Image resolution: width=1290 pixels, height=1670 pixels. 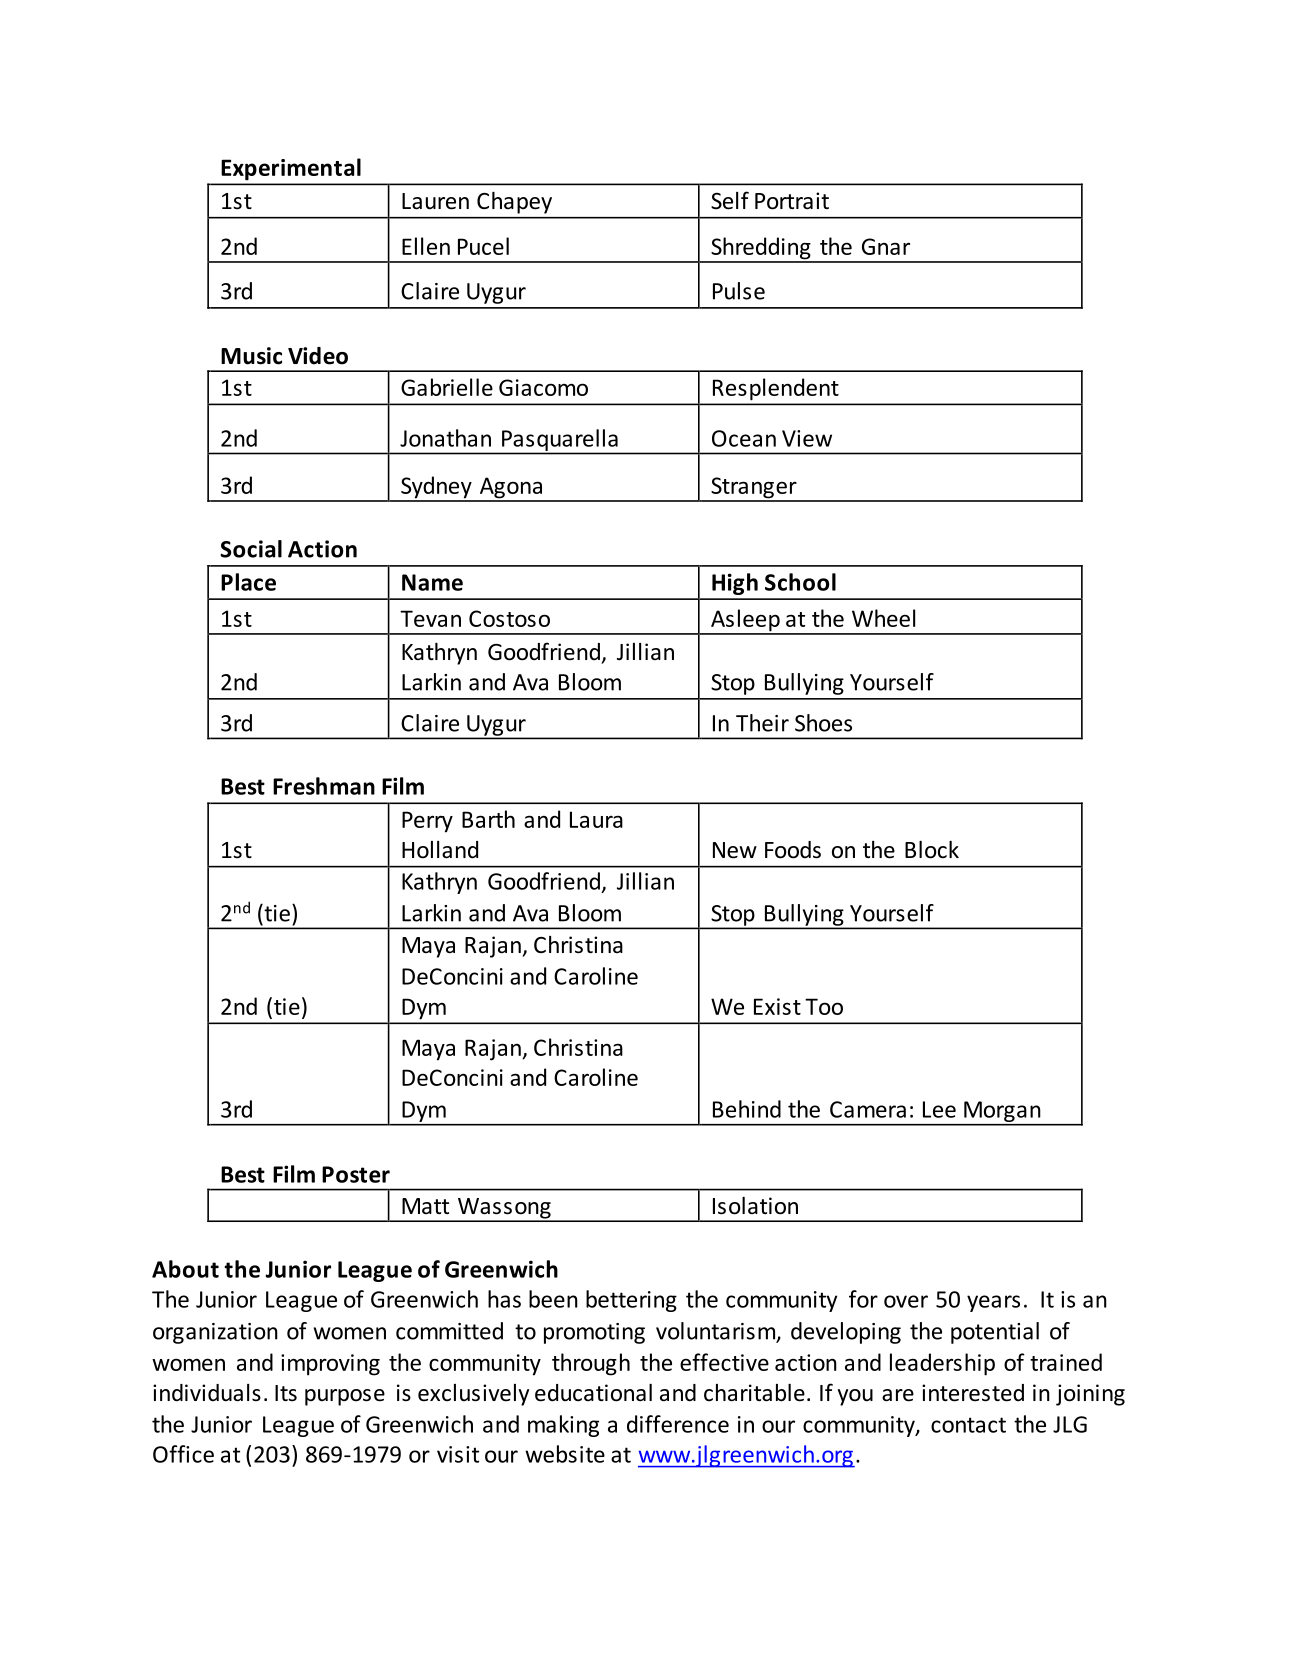 I want to click on Shredding, so click(x=761, y=249).
